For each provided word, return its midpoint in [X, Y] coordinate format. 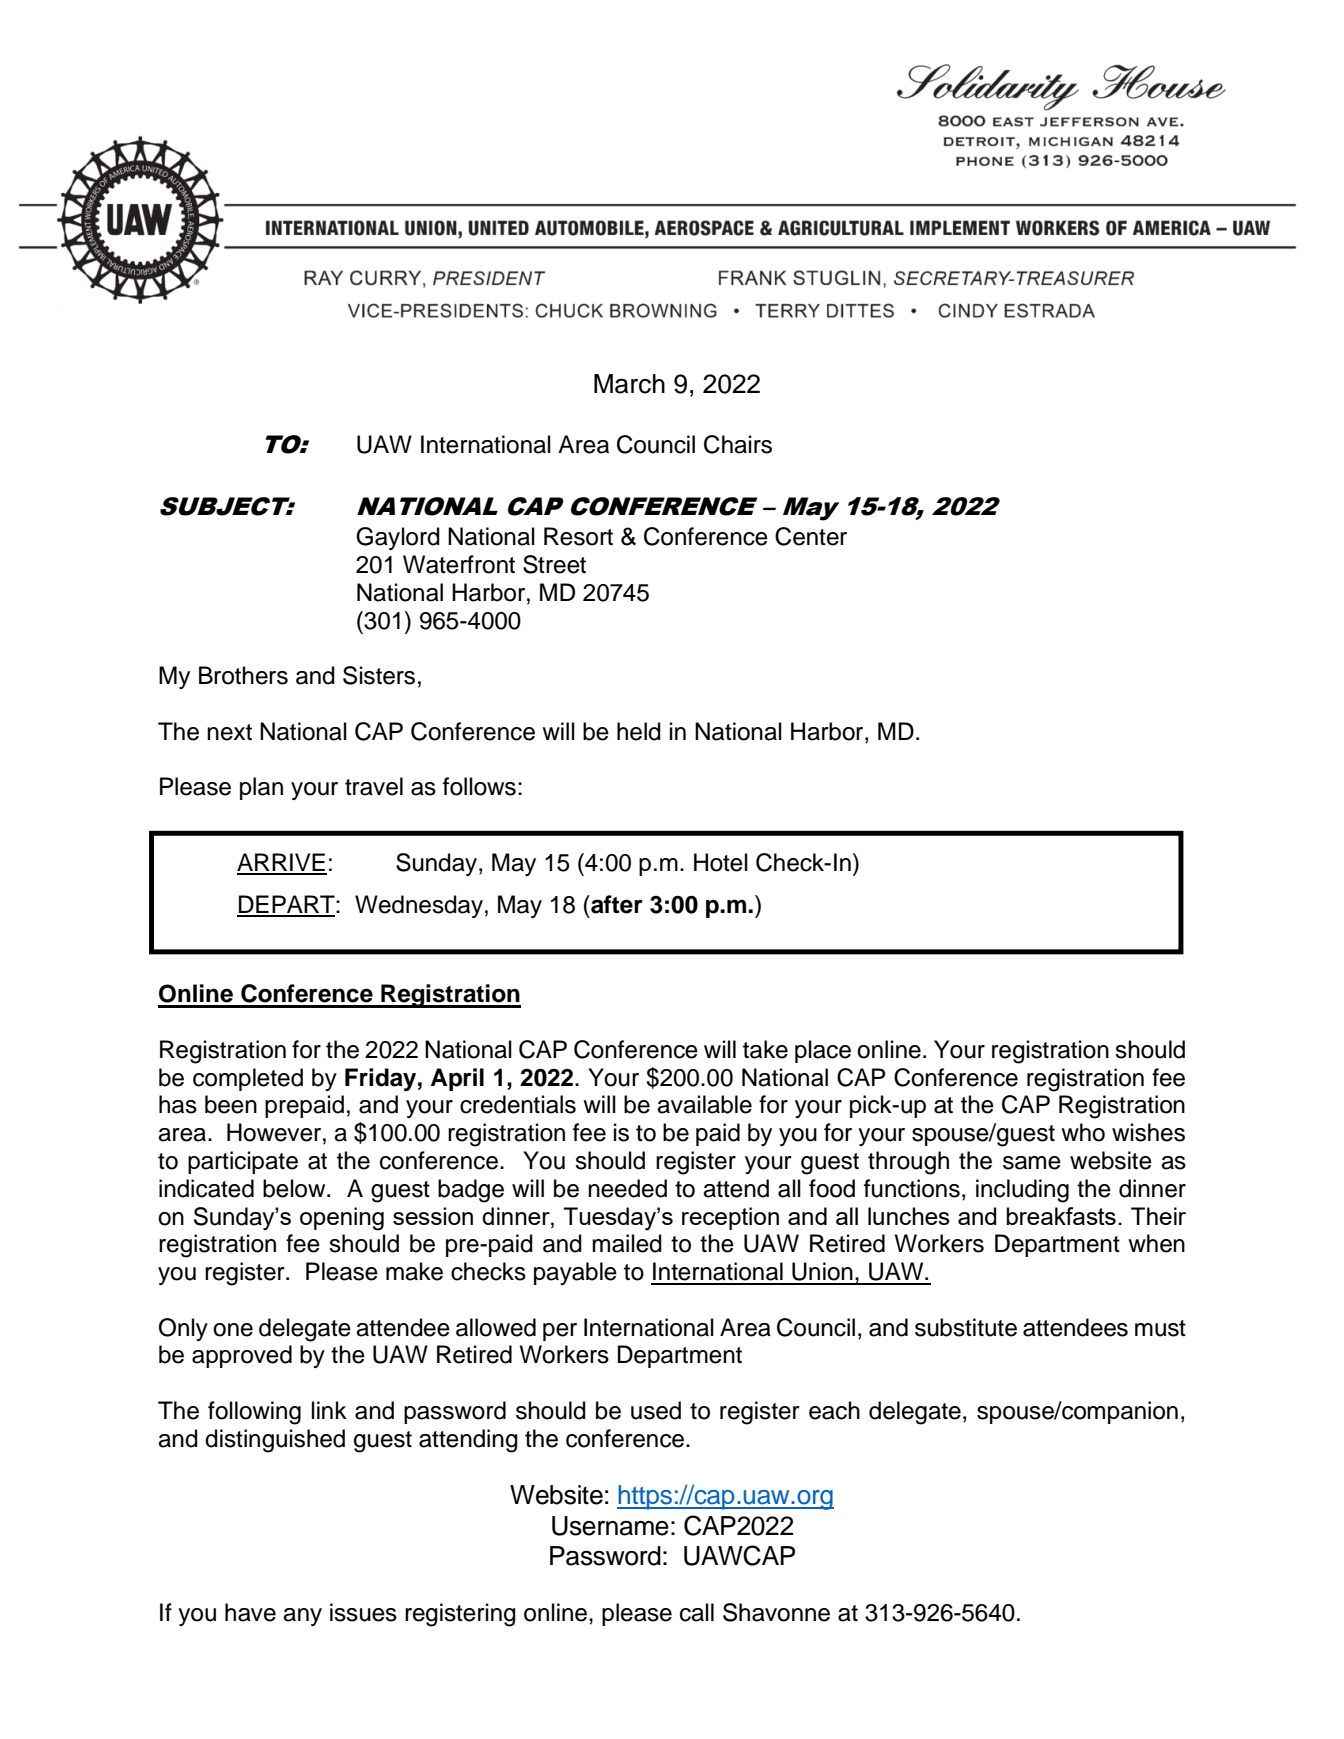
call [697, 1612]
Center [811, 536]
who [1083, 1132]
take [765, 1049]
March [629, 384]
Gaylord [398, 538]
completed [248, 1079]
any [302, 1617]
